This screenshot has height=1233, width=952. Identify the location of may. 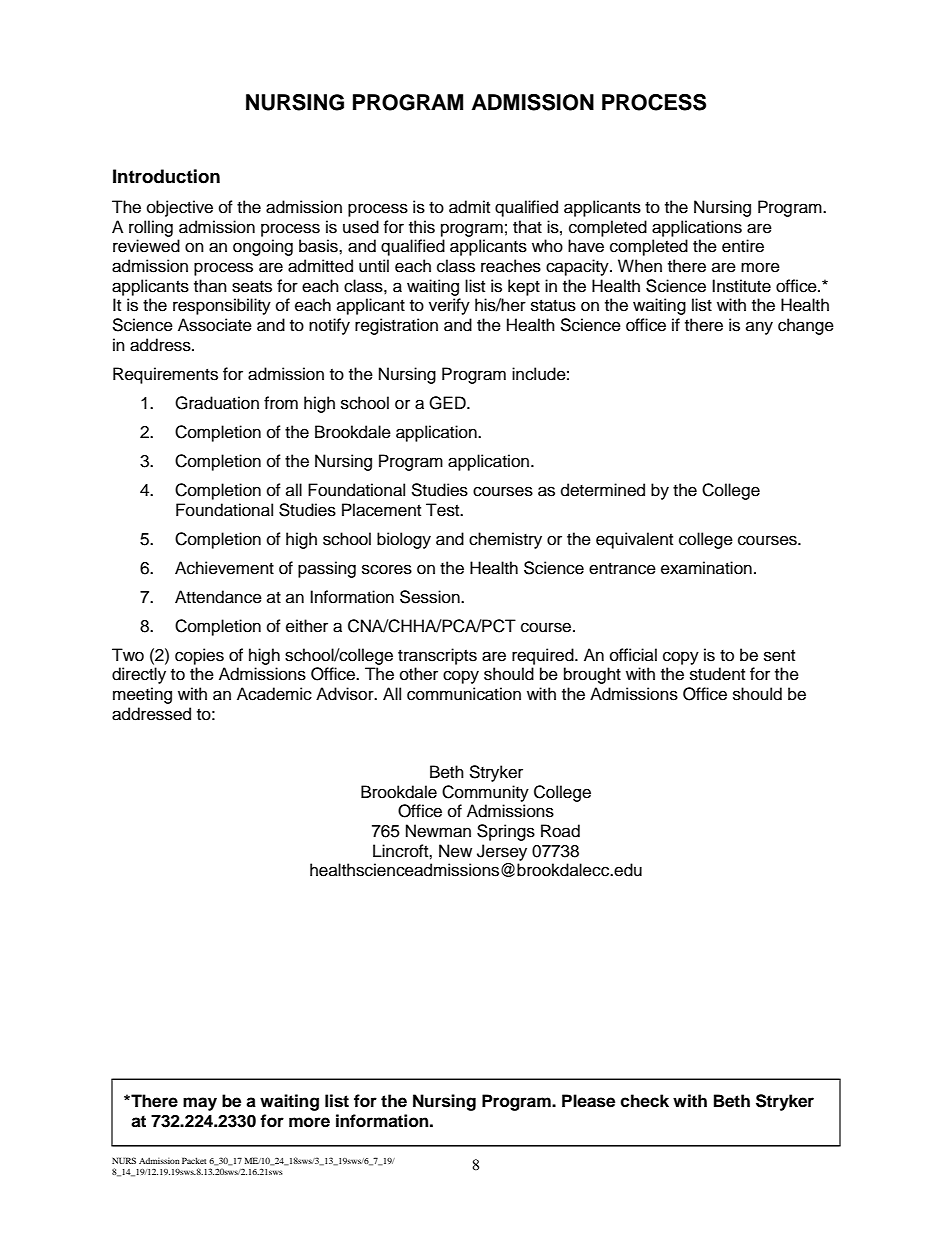
(200, 1104).
